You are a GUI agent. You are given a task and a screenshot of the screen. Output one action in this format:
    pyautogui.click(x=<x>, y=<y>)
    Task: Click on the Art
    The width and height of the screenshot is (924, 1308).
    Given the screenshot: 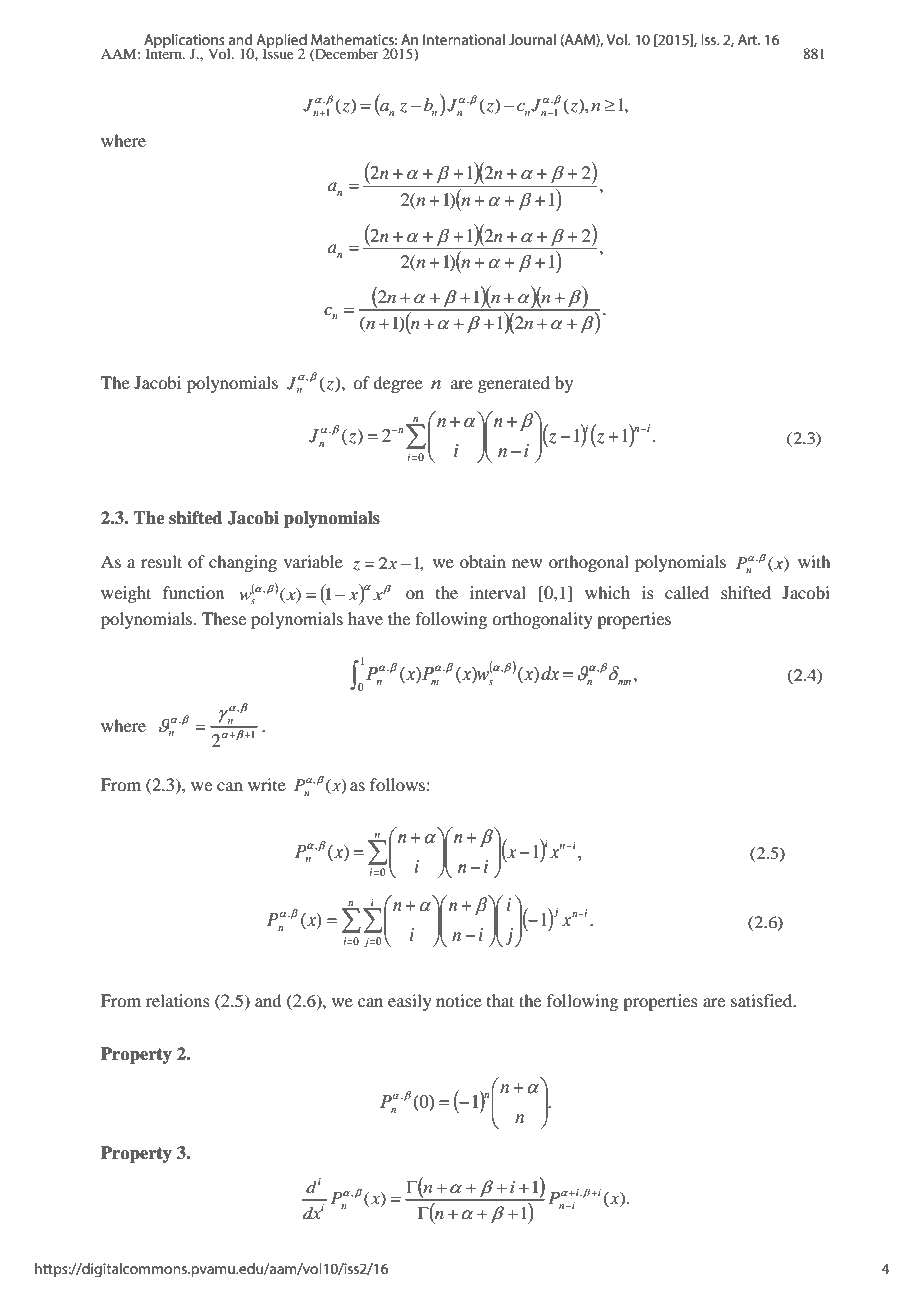 What is the action you would take?
    pyautogui.click(x=748, y=39)
